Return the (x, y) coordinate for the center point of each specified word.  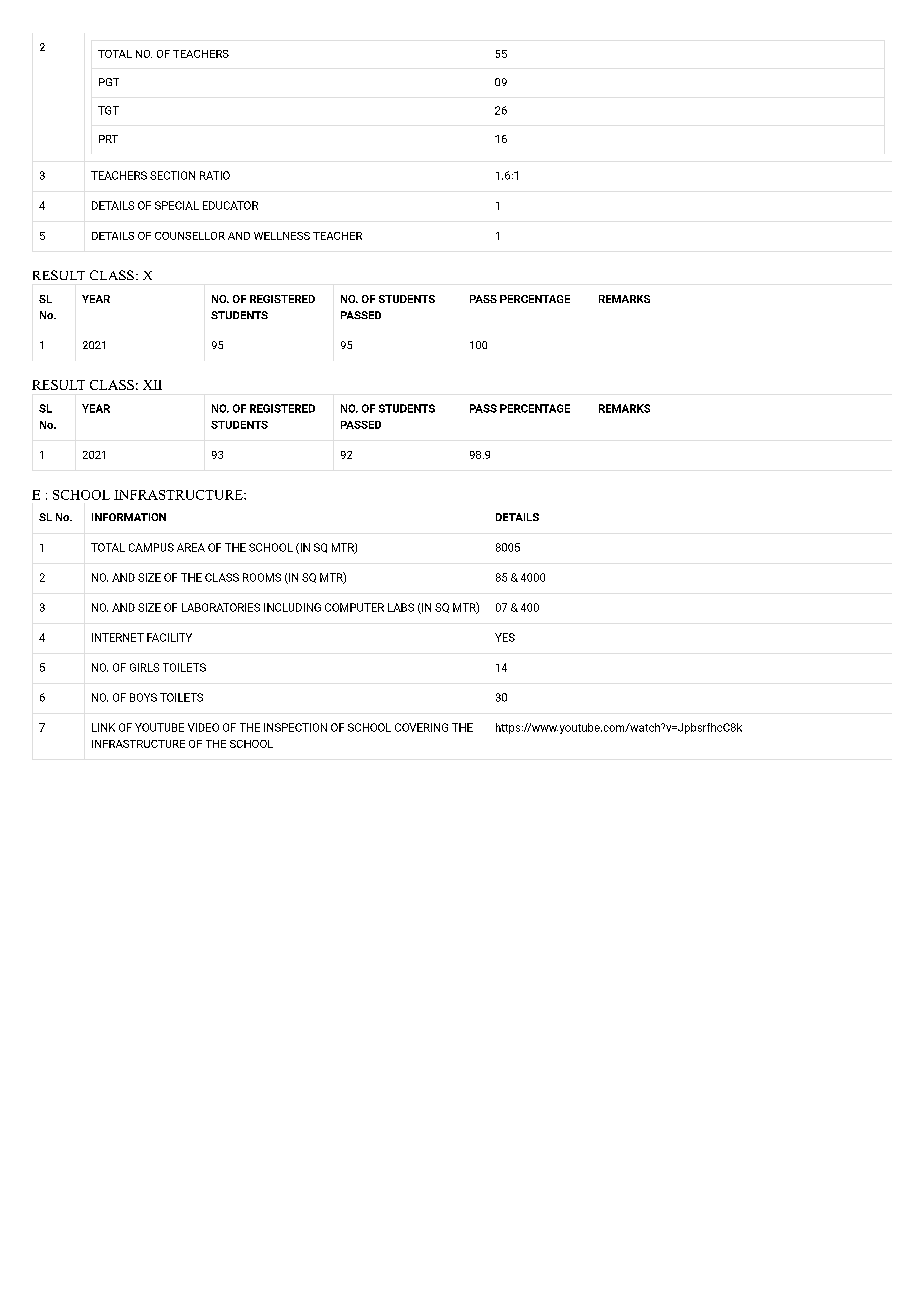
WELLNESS (282, 236)
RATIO (215, 175)
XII (152, 385)
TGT (108, 110)
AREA (191, 547)
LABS (401, 607)
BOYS (143, 697)
